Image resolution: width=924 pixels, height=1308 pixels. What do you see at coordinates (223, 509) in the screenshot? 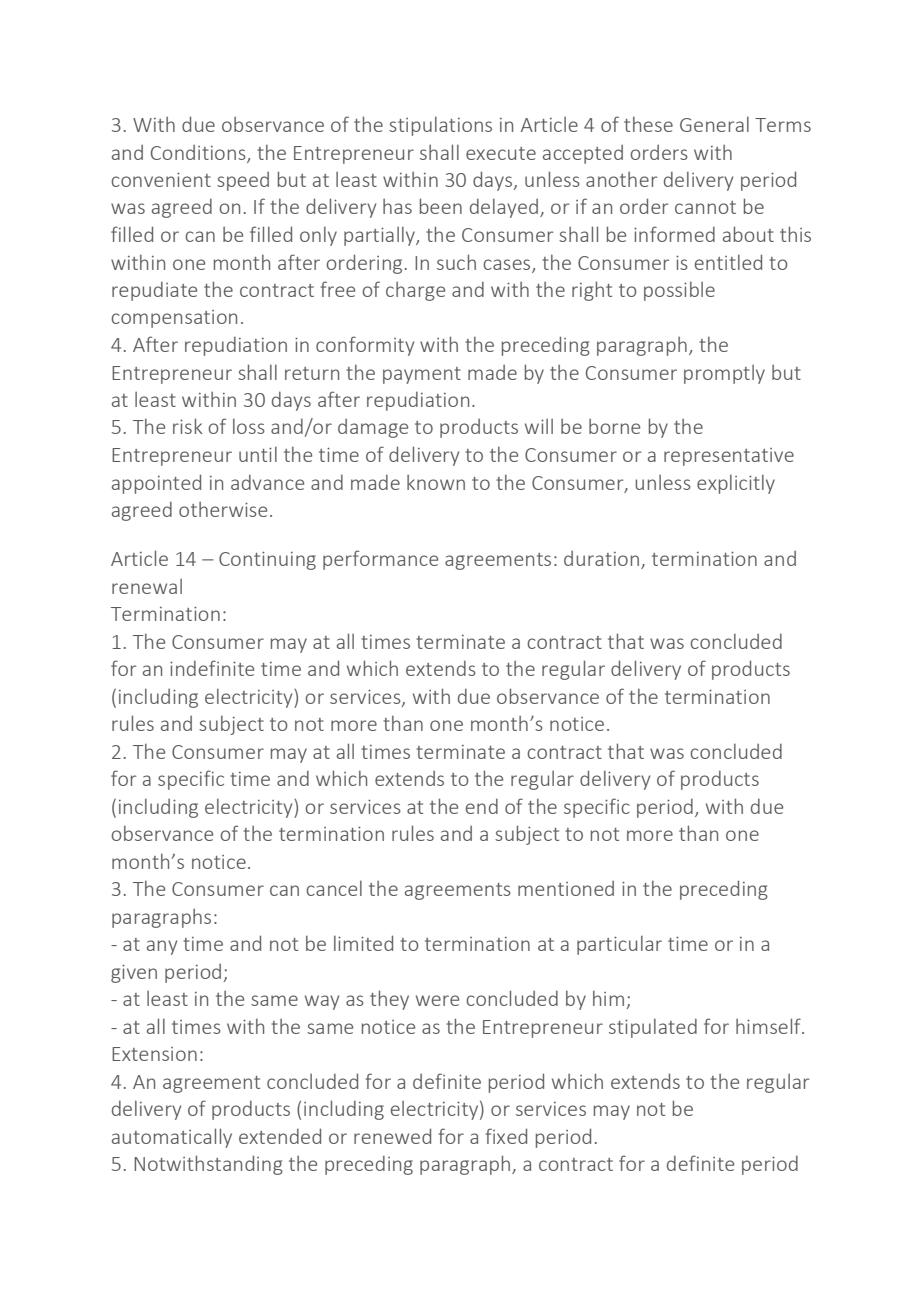
I see `otherwise` at bounding box center [223, 509].
